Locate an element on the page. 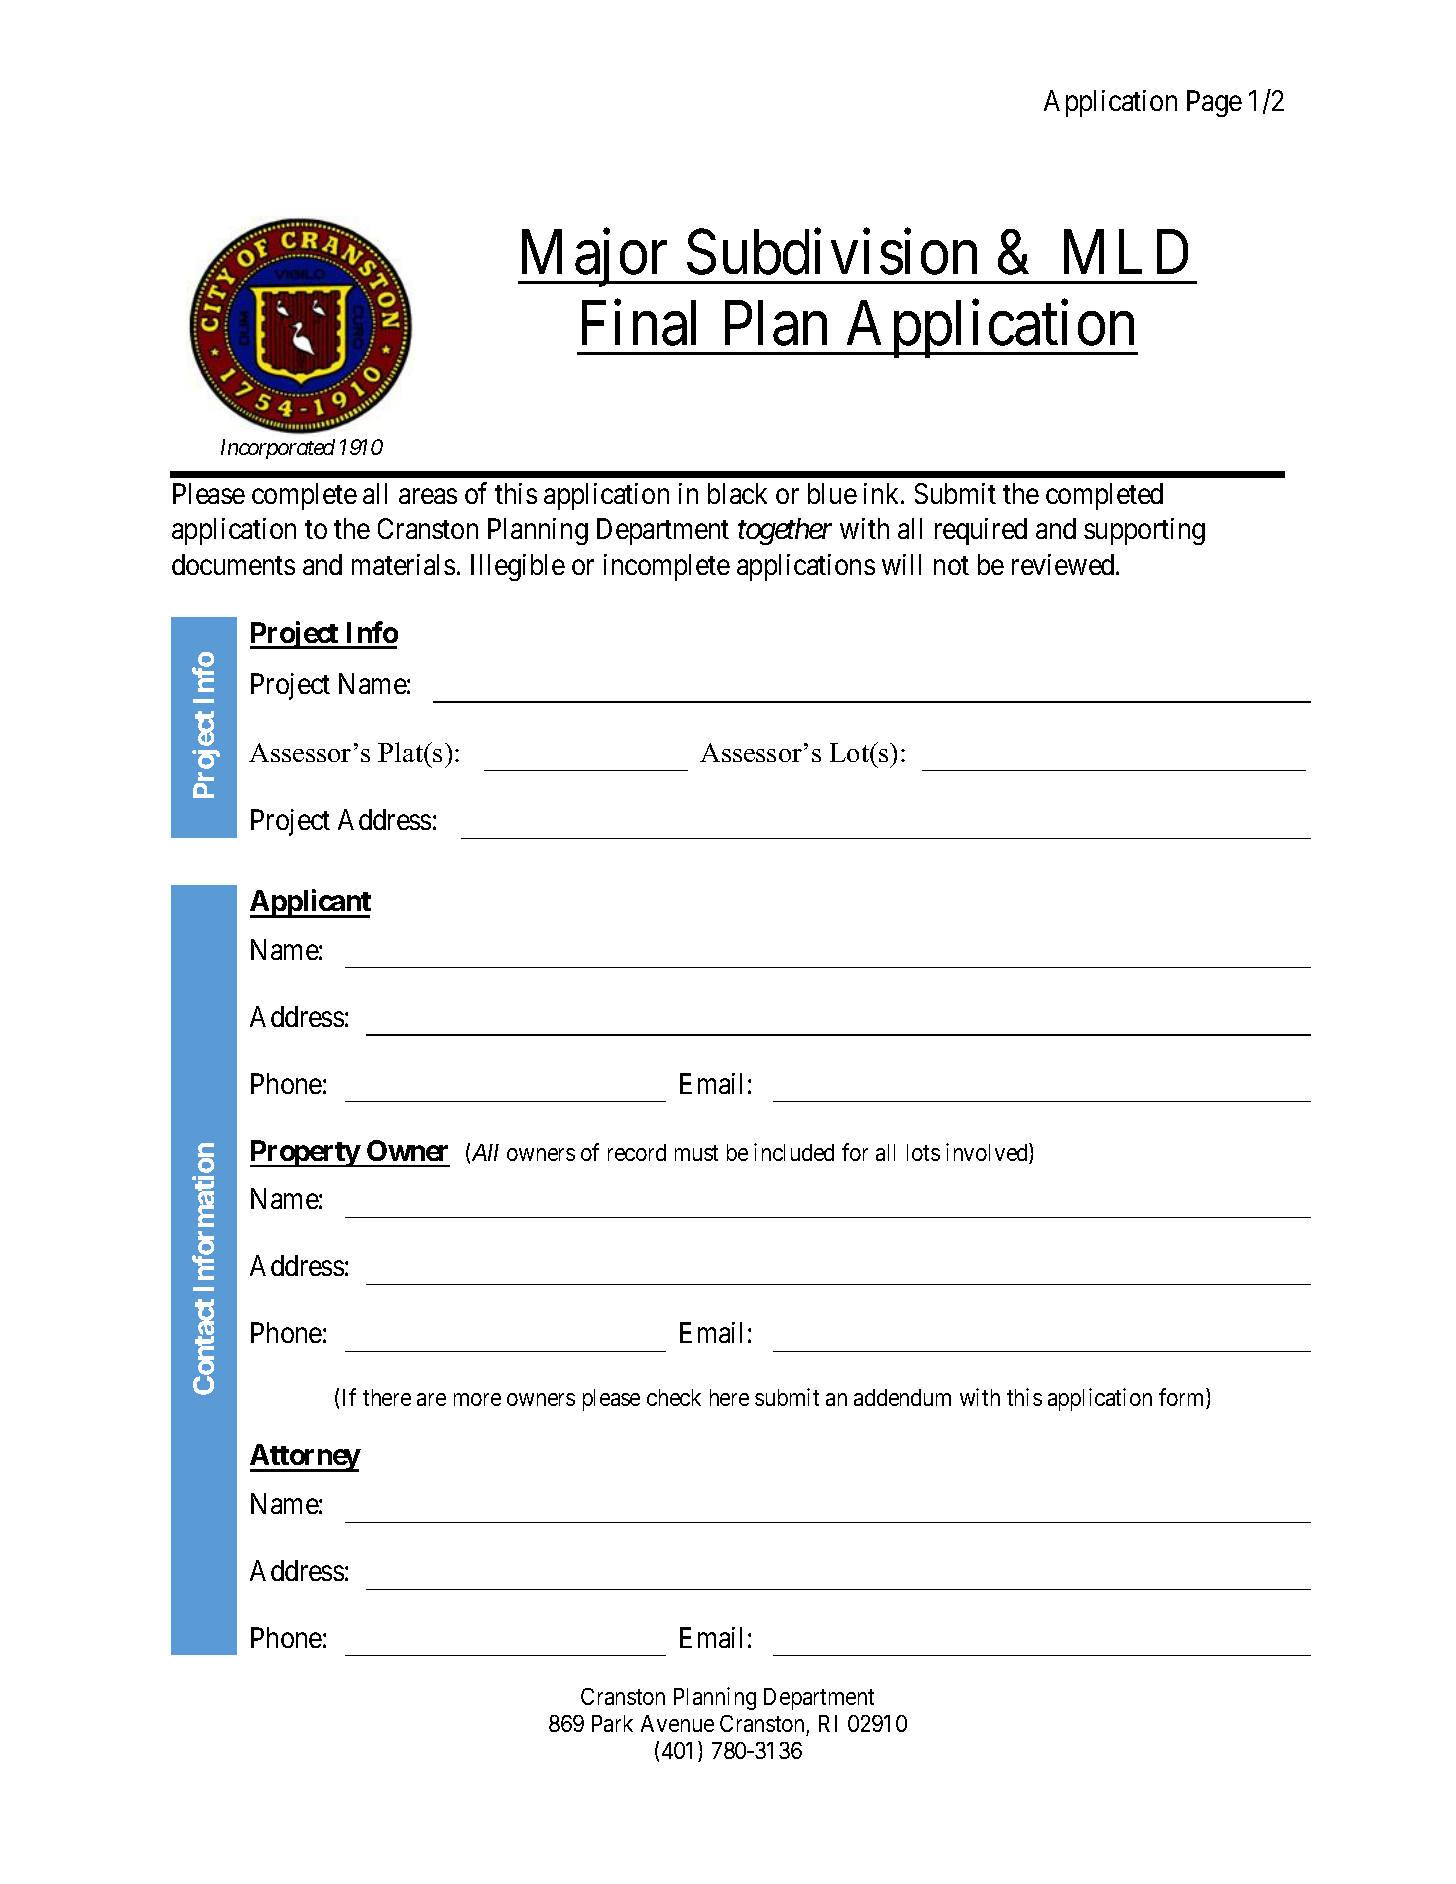 The width and height of the page is (1456, 1884). must is located at coordinates (696, 1153).
